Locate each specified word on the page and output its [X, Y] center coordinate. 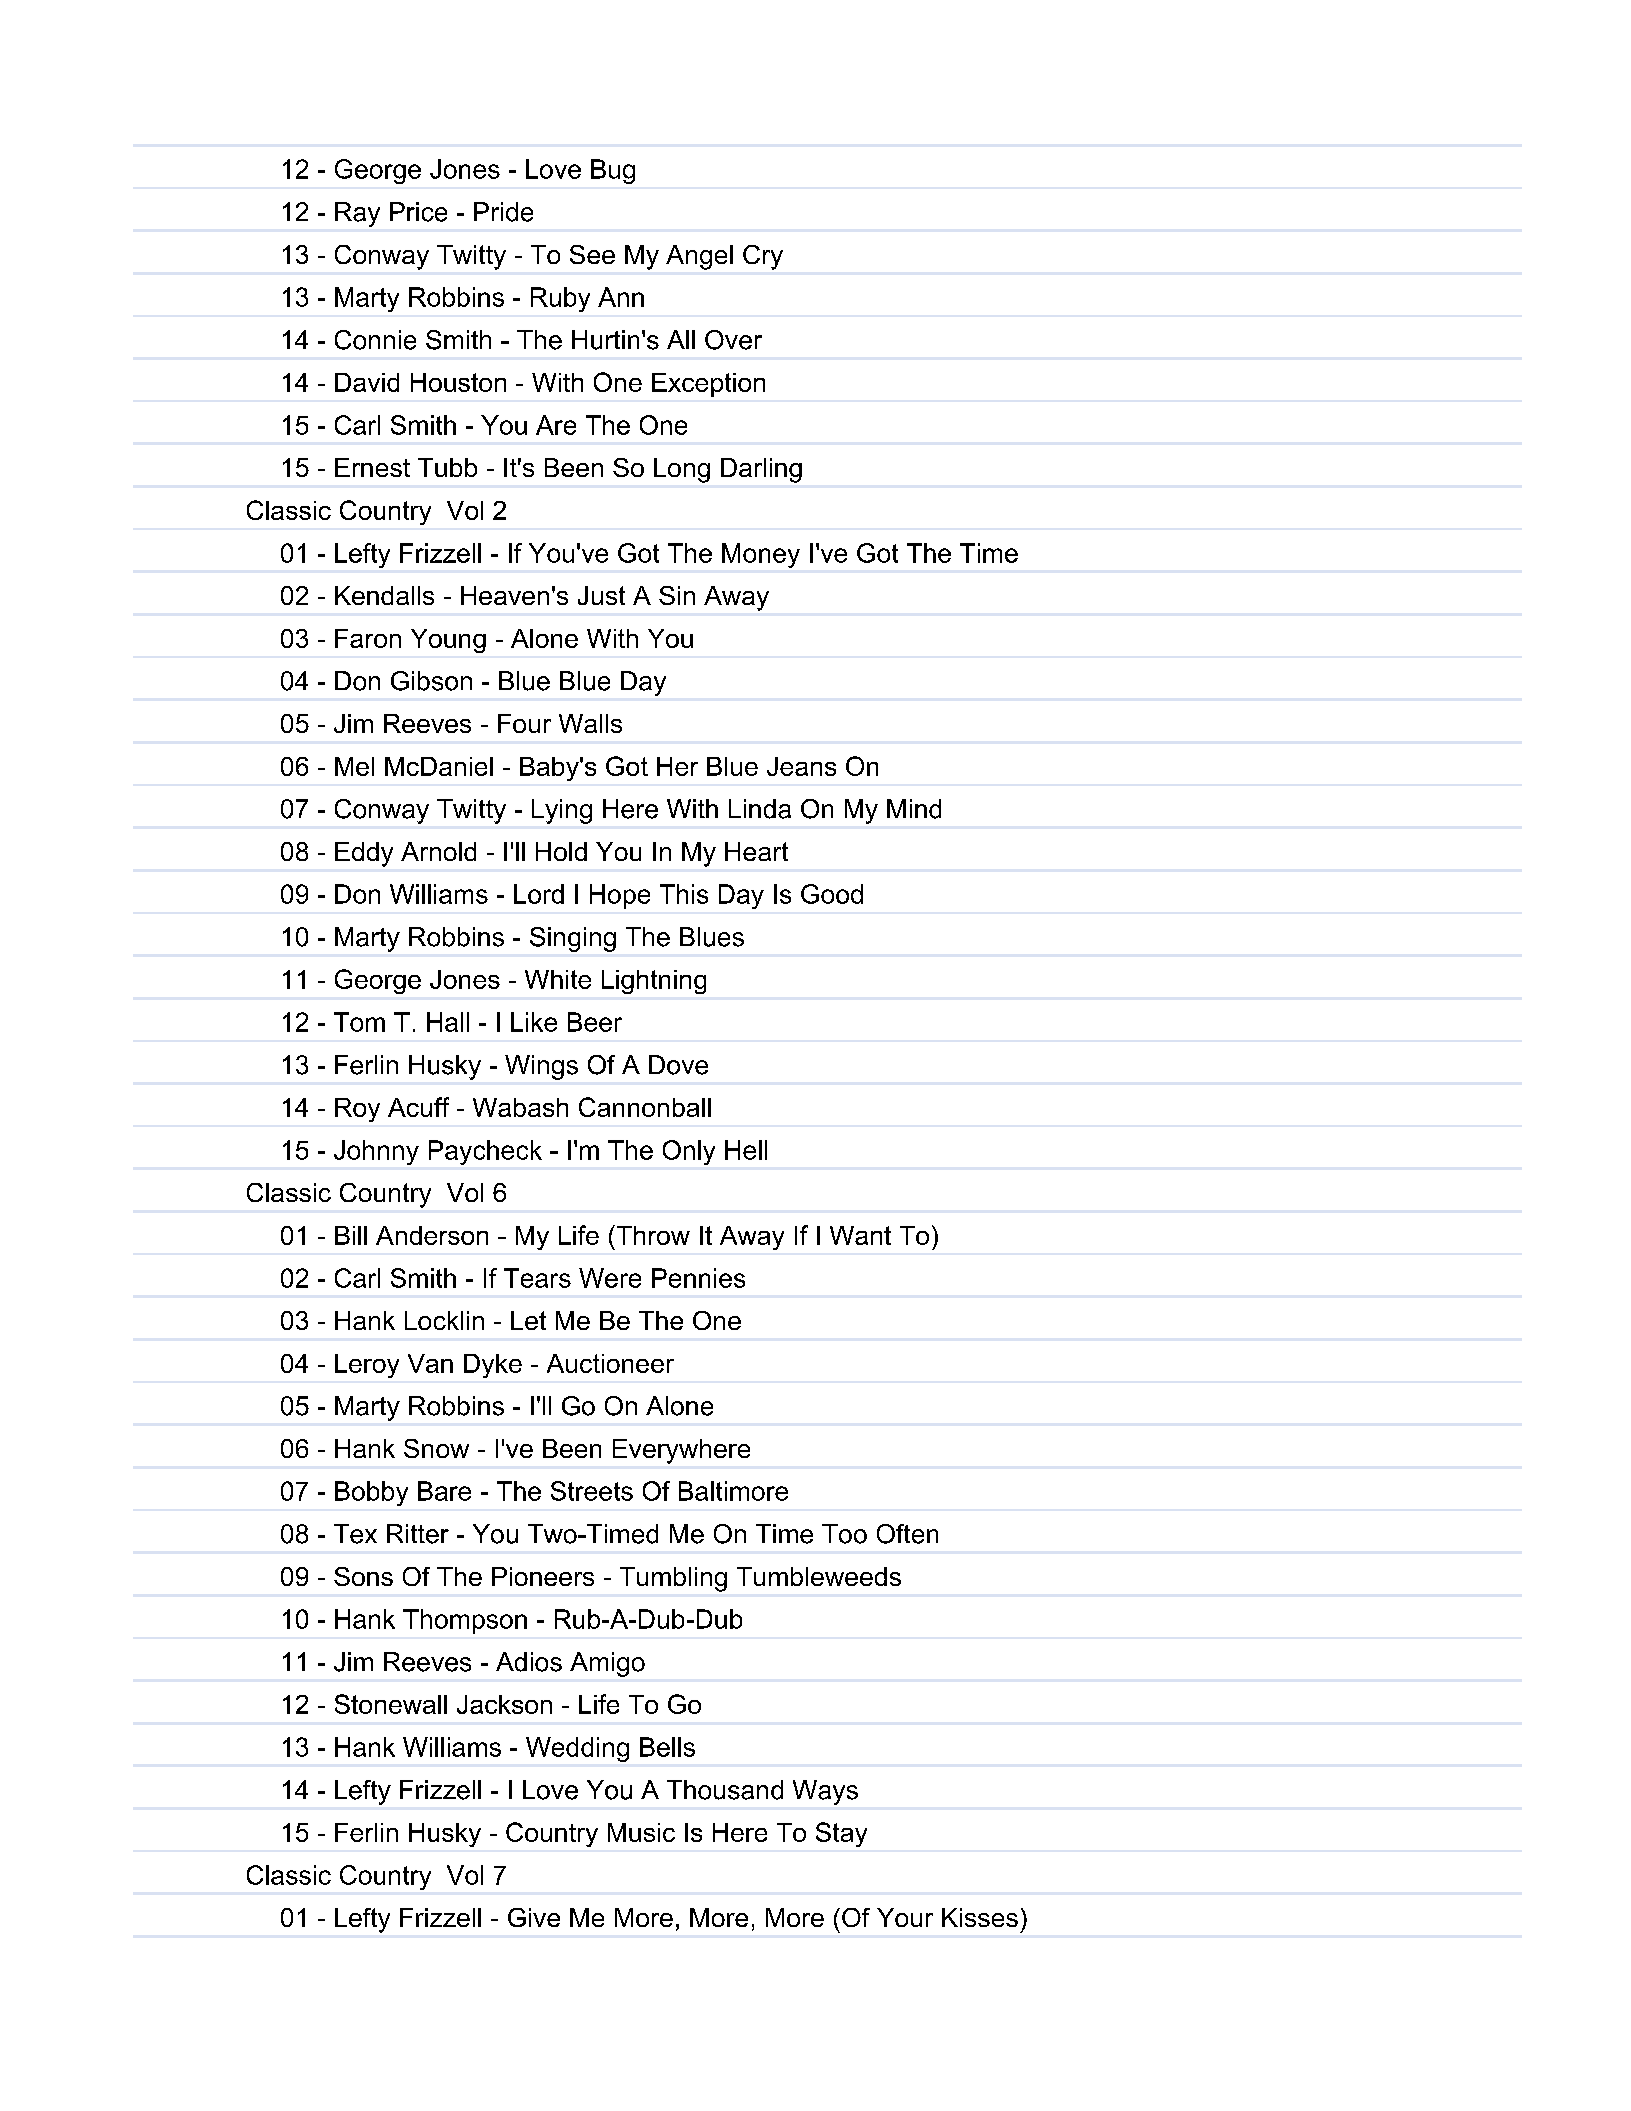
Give [534, 1917]
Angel [699, 257]
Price [418, 212]
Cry [763, 257]
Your [905, 1917]
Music [641, 1832]
